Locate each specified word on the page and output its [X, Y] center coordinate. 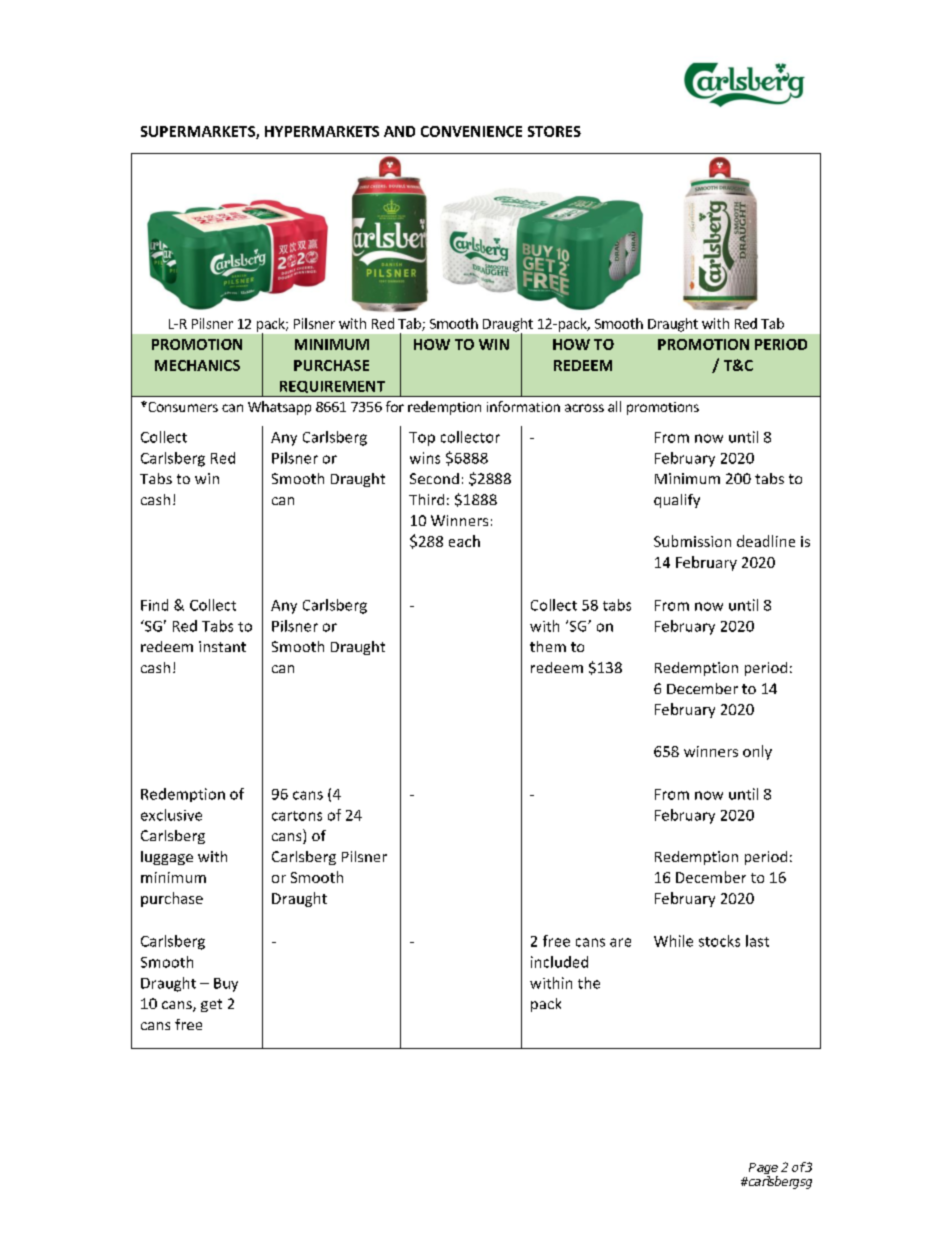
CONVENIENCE [471, 131]
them [548, 646]
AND [399, 131]
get [211, 1005]
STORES [554, 131]
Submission [692, 541]
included [559, 962]
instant [222, 646]
